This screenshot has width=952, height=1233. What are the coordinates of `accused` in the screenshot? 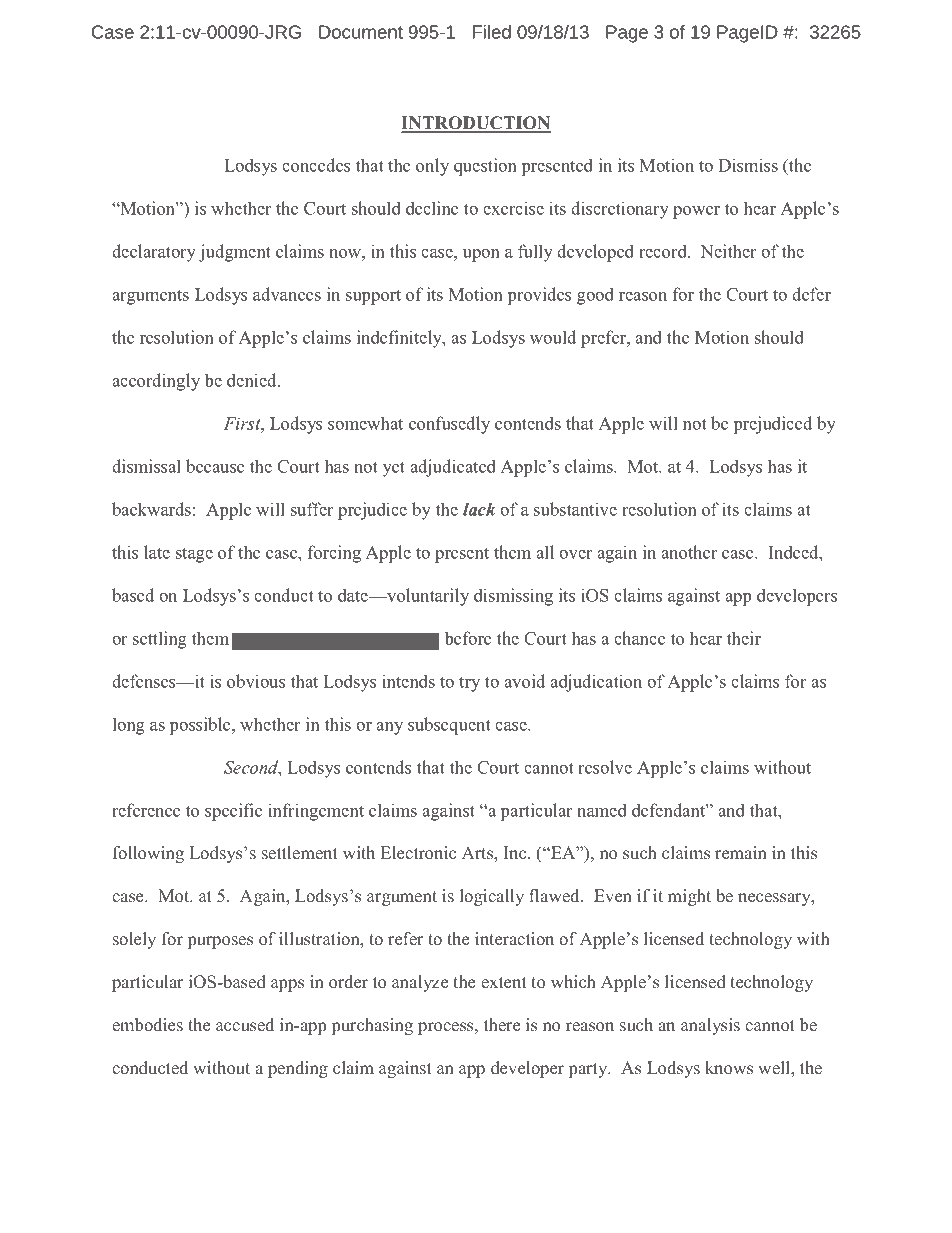 It's located at (245, 1025).
